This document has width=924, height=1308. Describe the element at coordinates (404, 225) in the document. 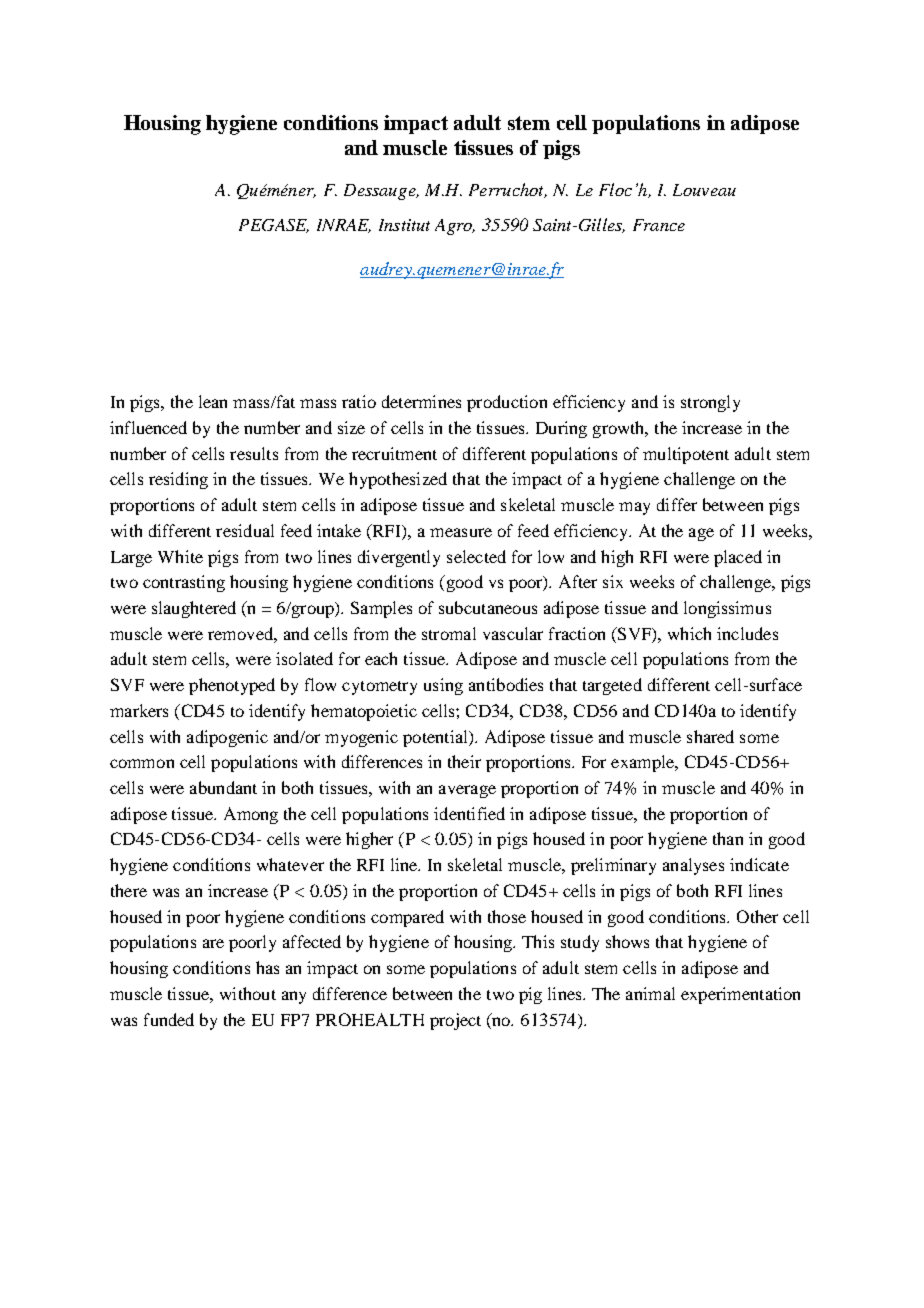

I see `Institut` at that location.
